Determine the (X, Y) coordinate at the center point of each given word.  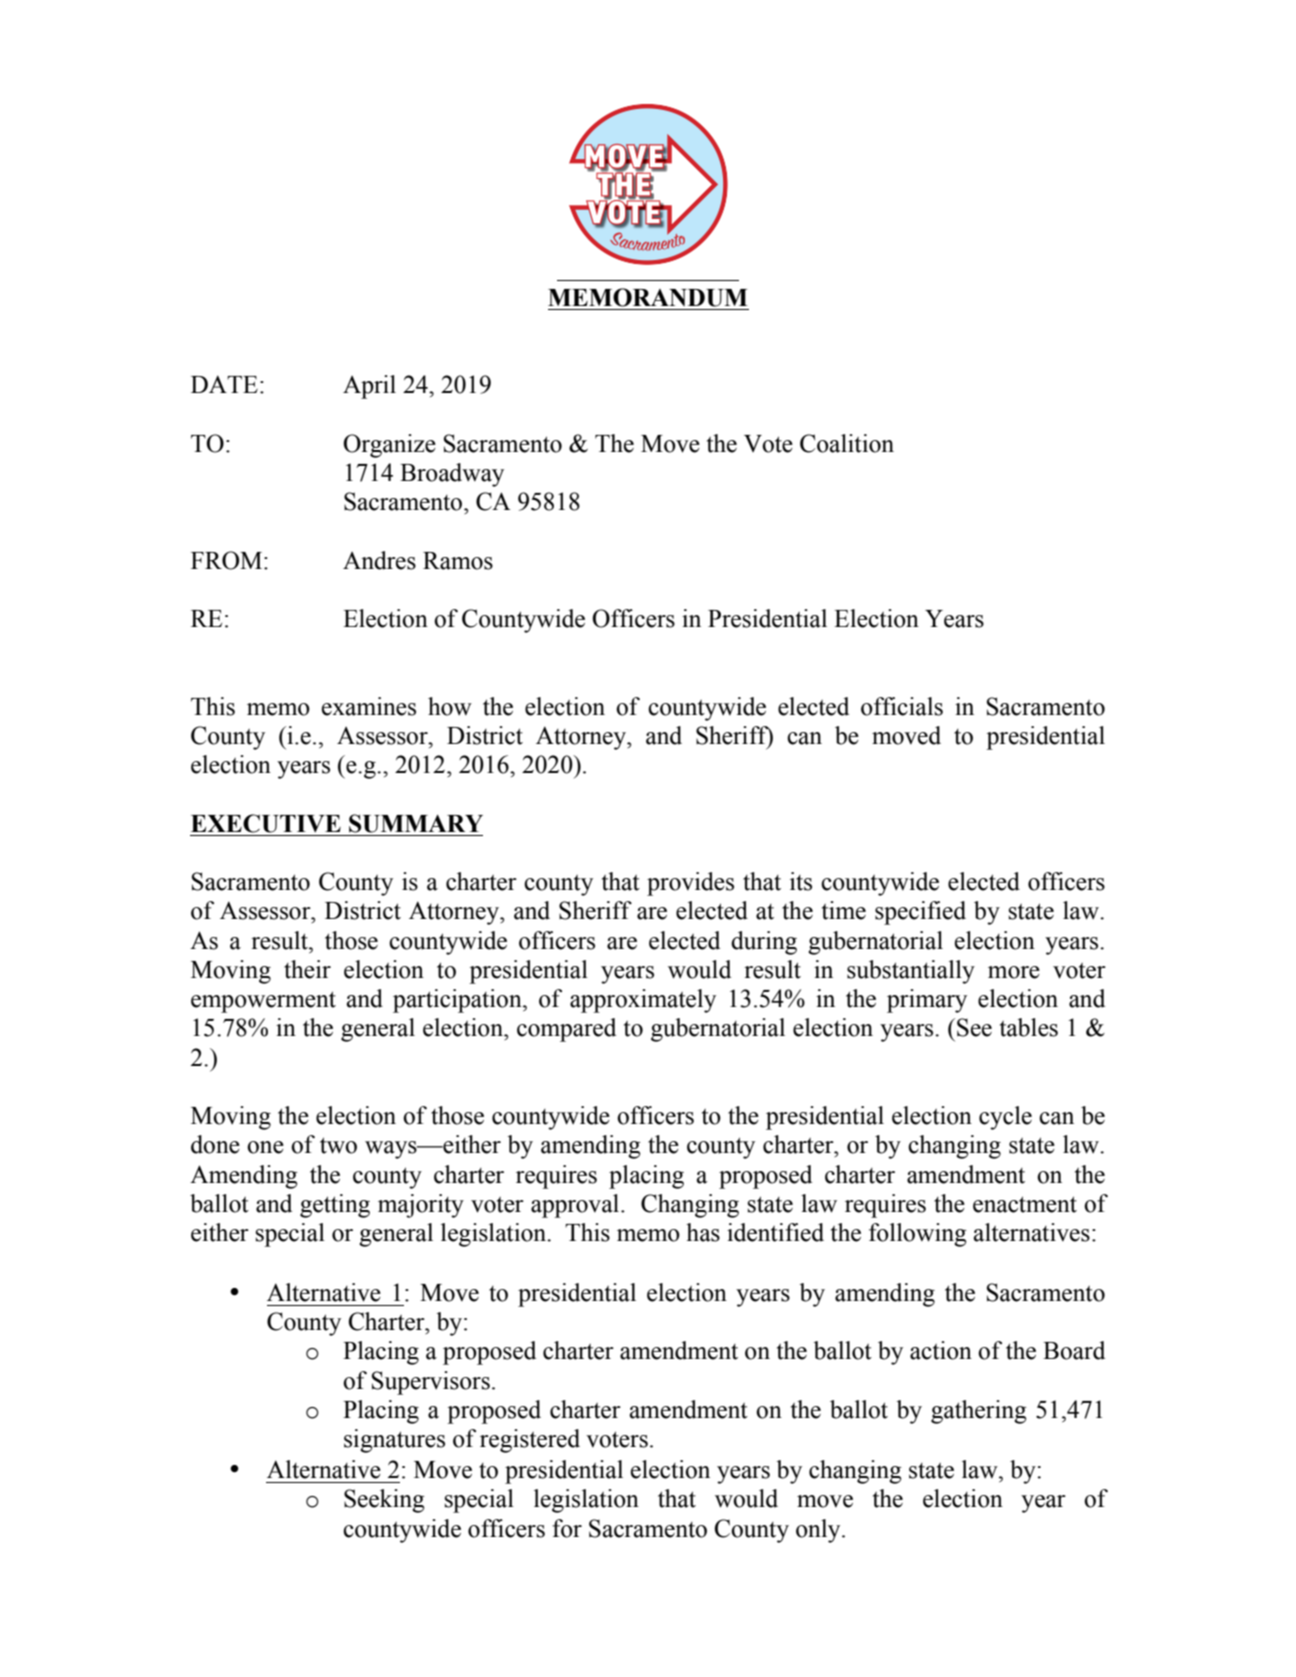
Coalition (847, 443)
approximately (643, 1001)
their (307, 969)
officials (902, 706)
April (369, 387)
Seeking (384, 1501)
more (1014, 972)
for (567, 1528)
